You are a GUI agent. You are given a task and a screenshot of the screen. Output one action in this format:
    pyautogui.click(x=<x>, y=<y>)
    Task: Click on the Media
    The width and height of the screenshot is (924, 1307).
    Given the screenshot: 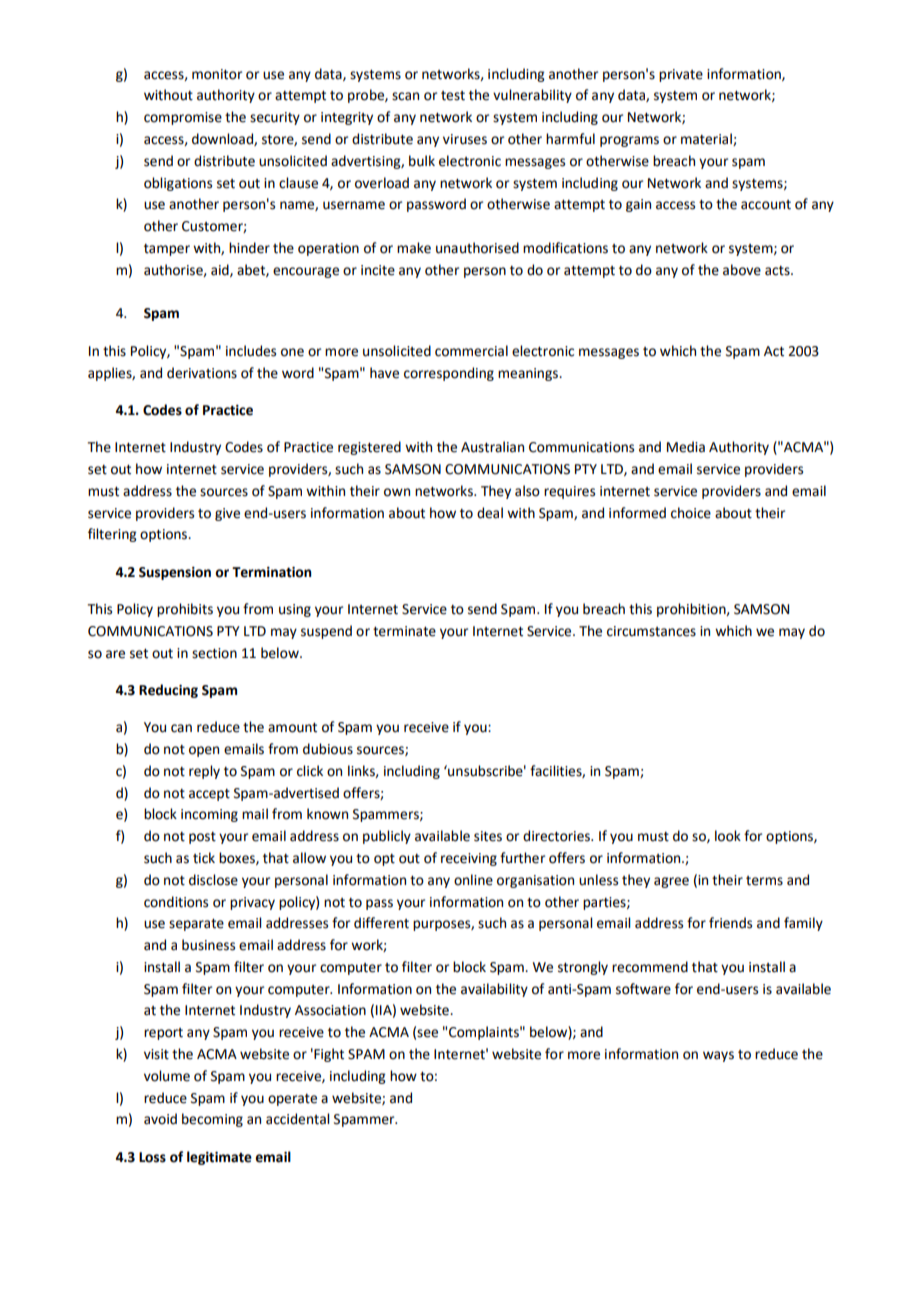 What is the action you would take?
    pyautogui.click(x=686, y=447)
